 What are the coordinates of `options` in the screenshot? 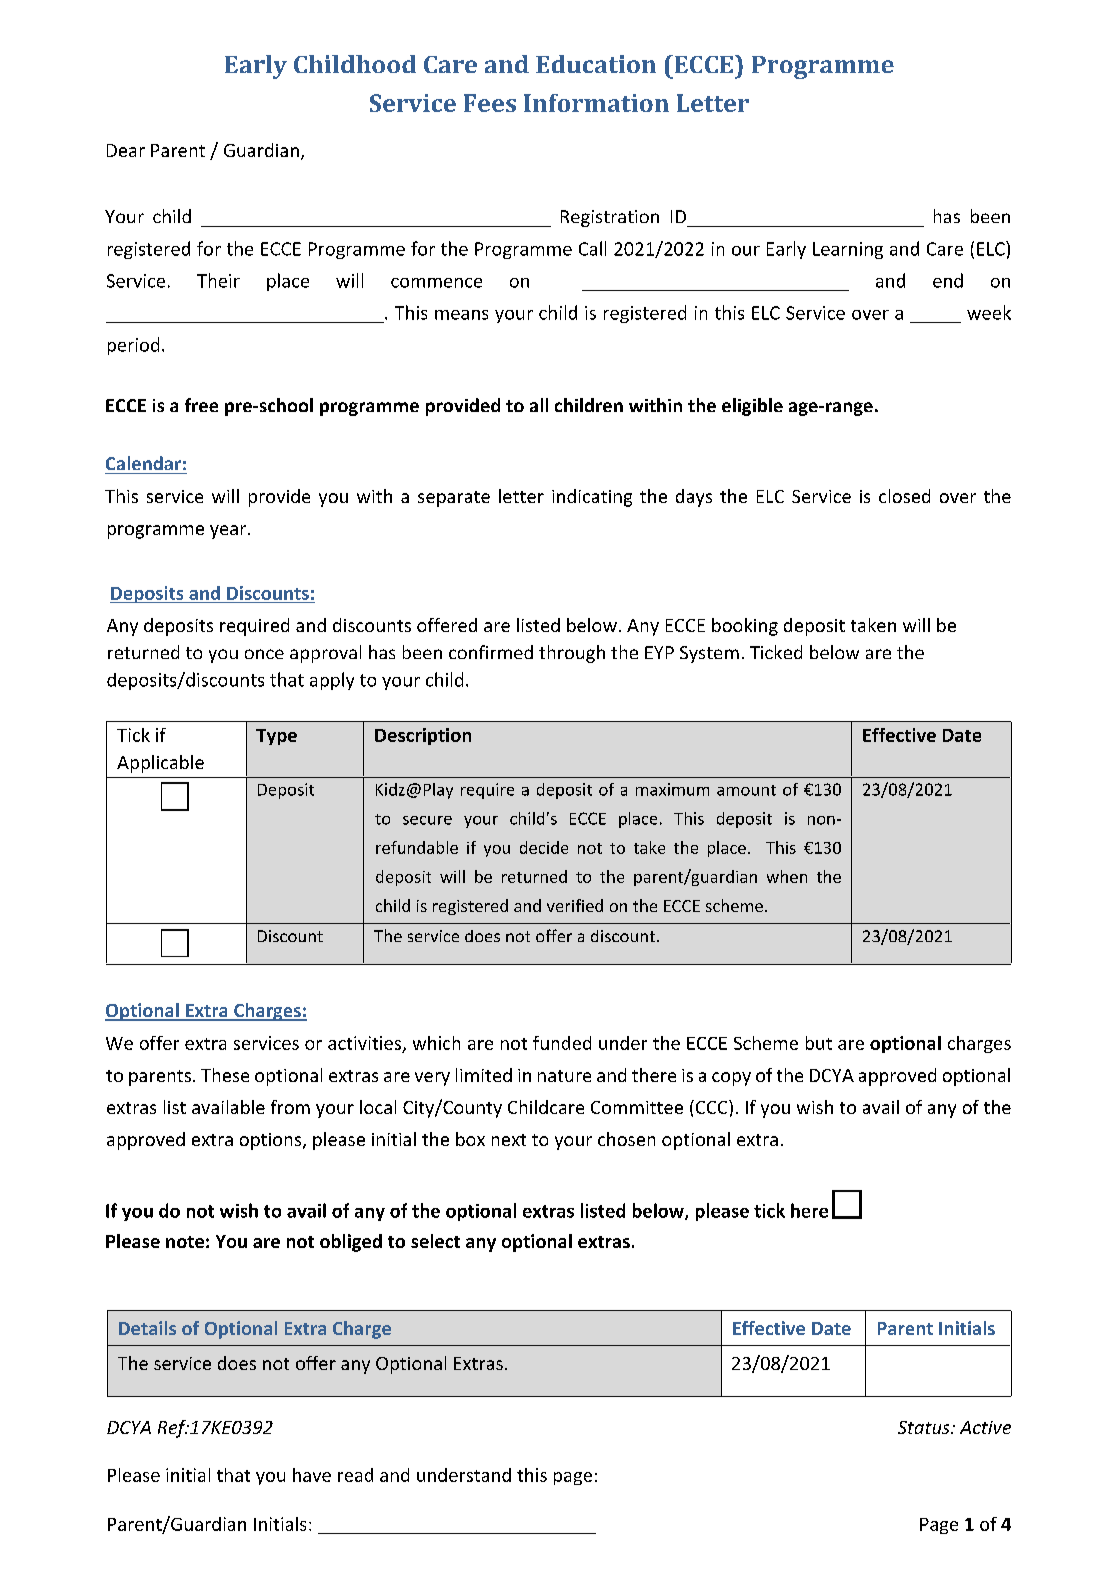 It's located at (272, 1141).
